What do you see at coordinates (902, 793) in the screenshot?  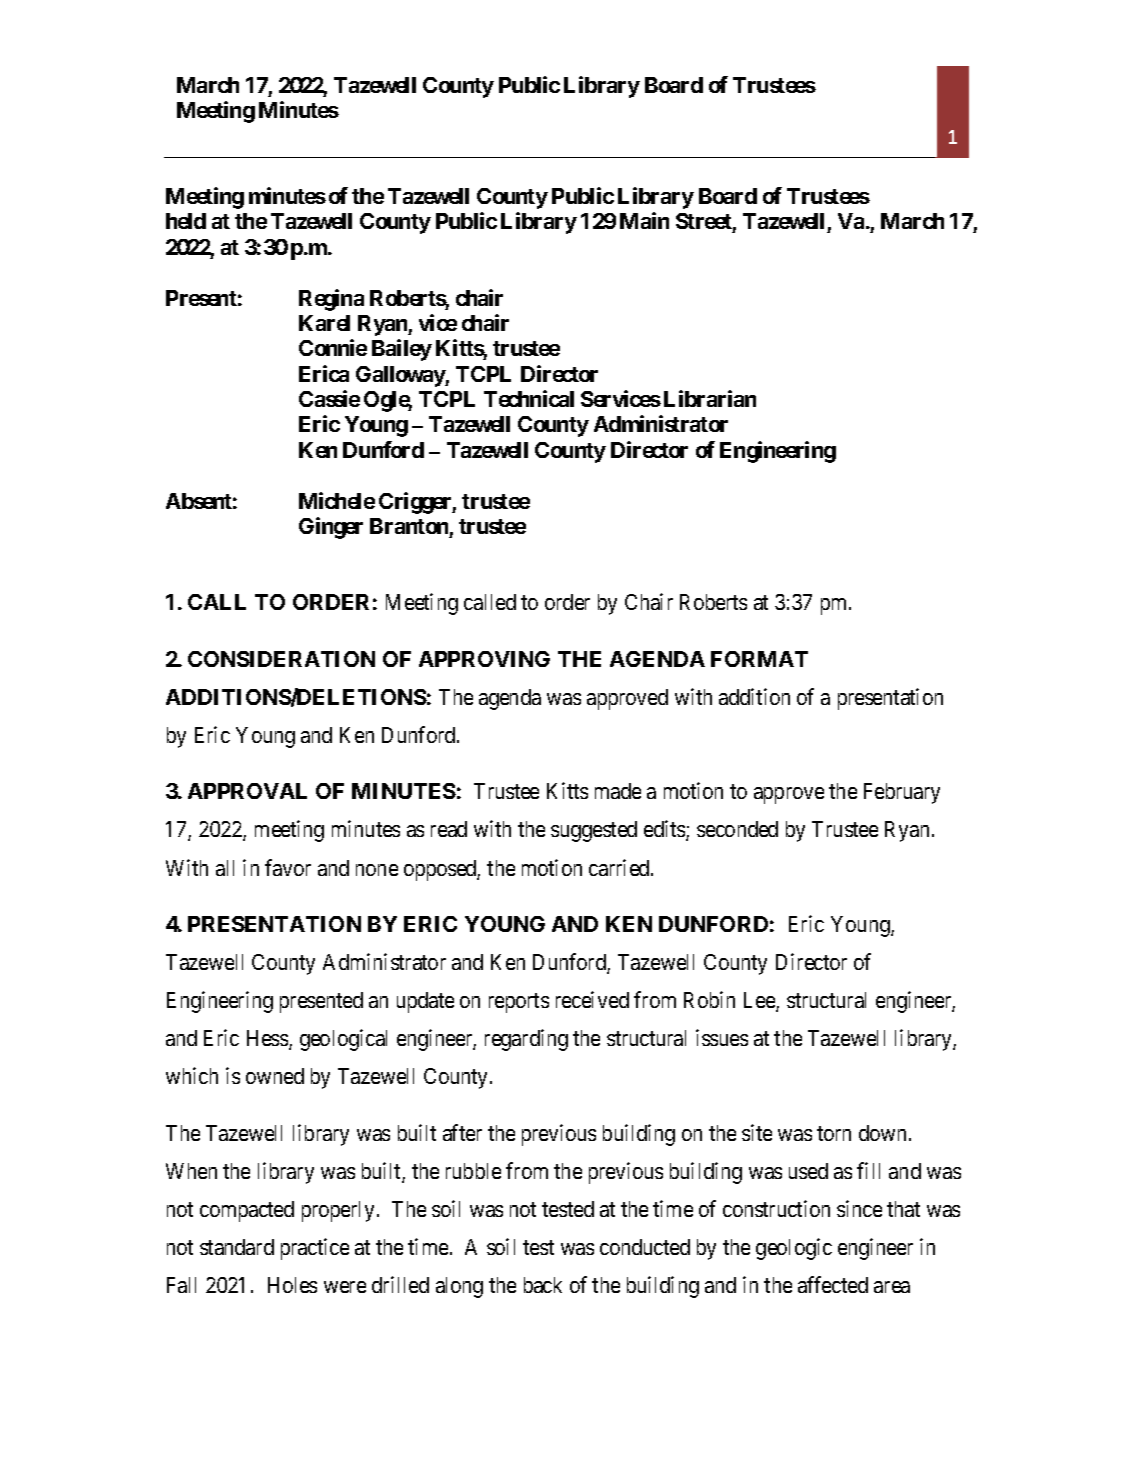 I see `February` at bounding box center [902, 793].
